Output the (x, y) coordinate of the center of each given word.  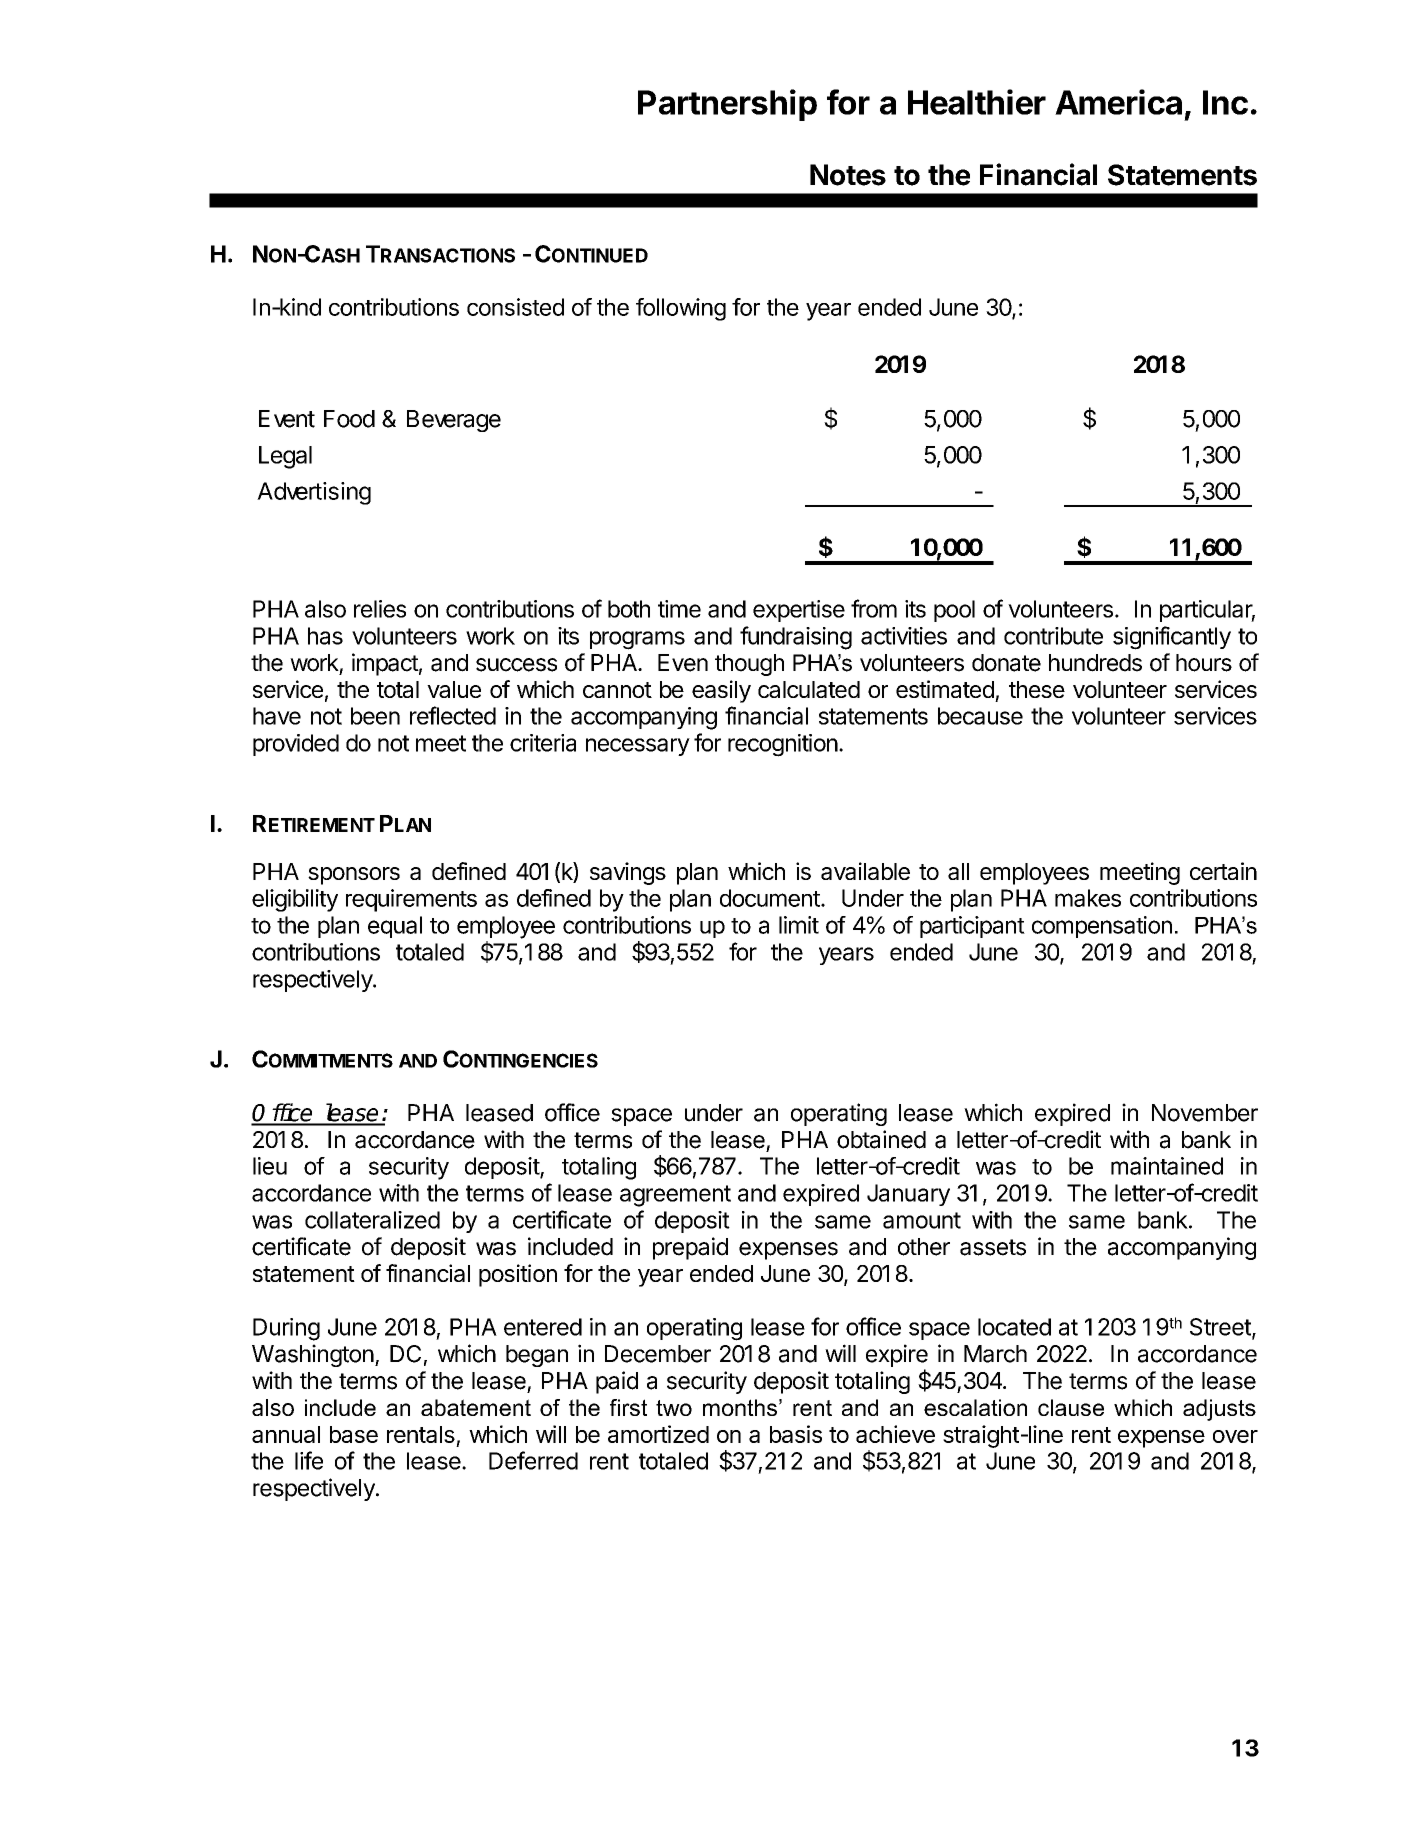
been (375, 716)
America (1118, 102)
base (354, 1434)
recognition (783, 745)
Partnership (727, 105)
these (1037, 689)
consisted (515, 307)
